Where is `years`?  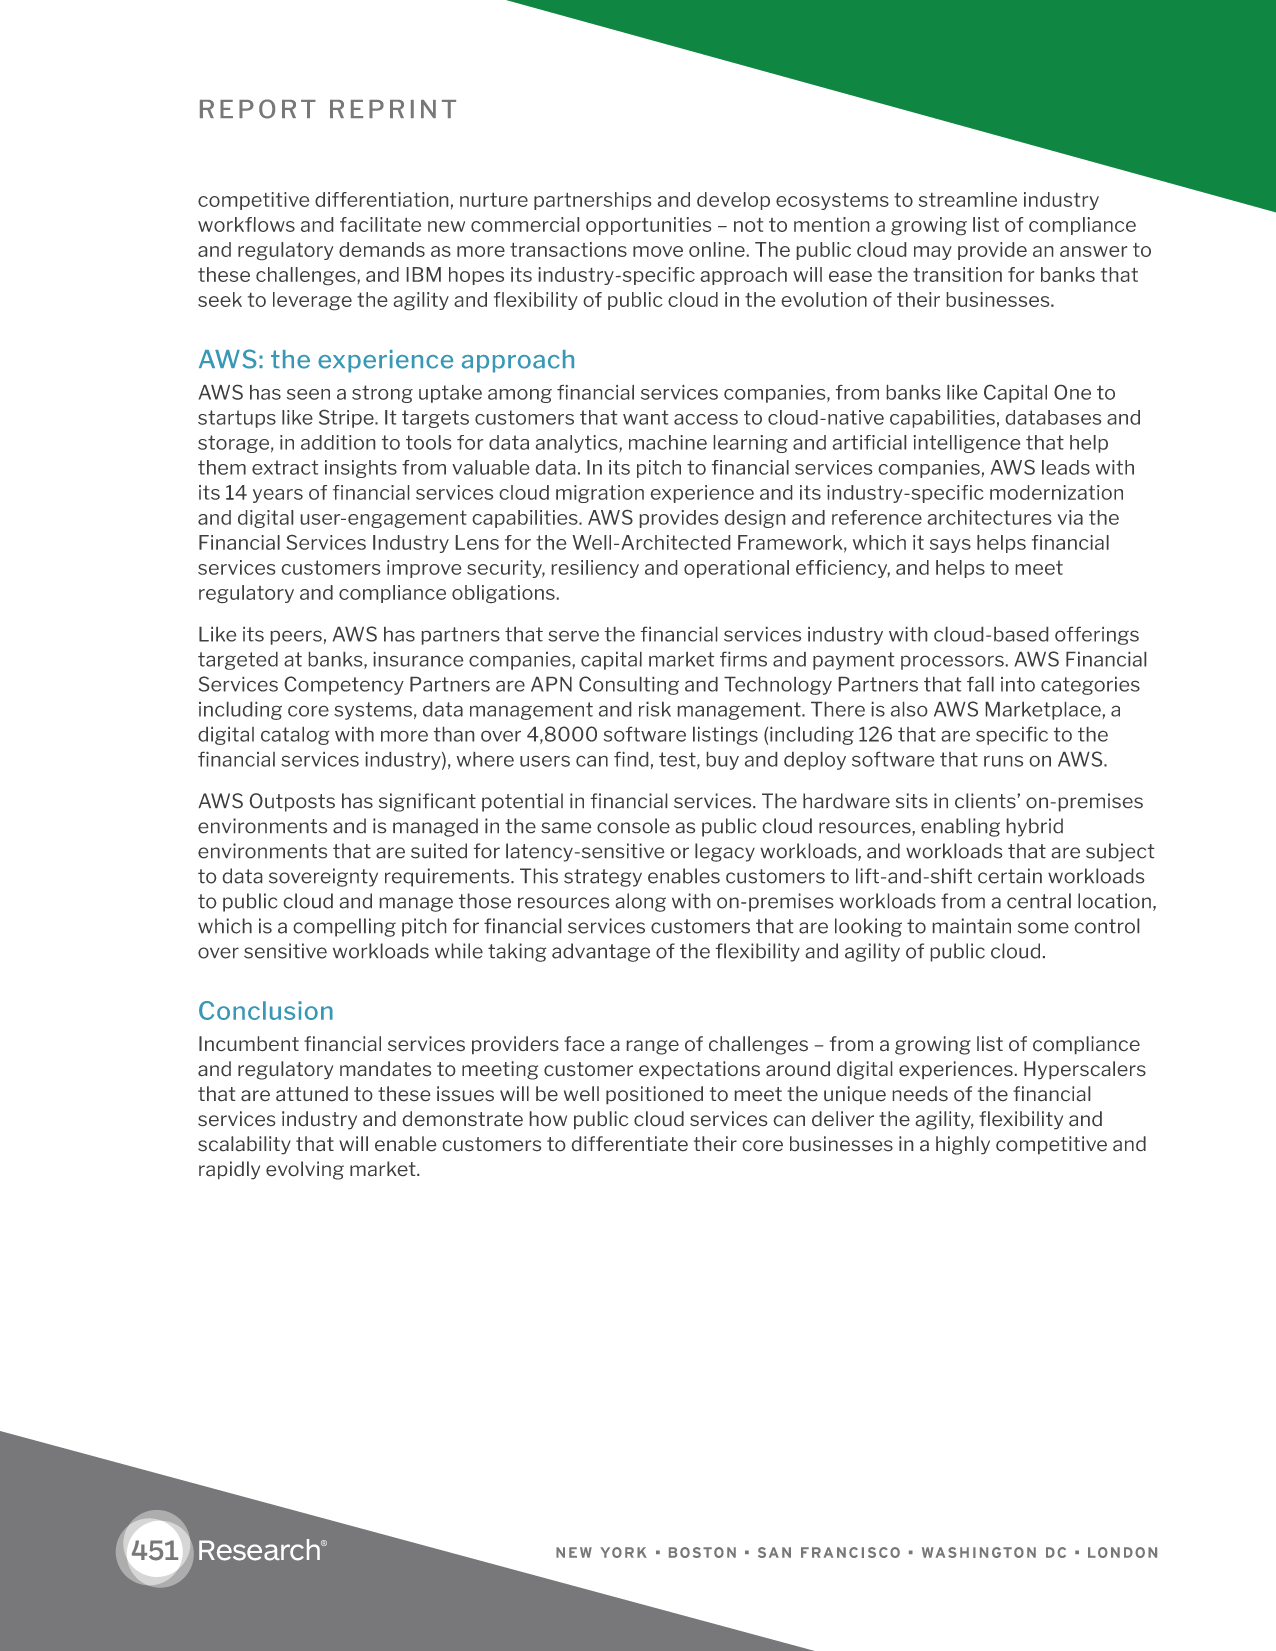
years is located at coordinates (278, 496).
